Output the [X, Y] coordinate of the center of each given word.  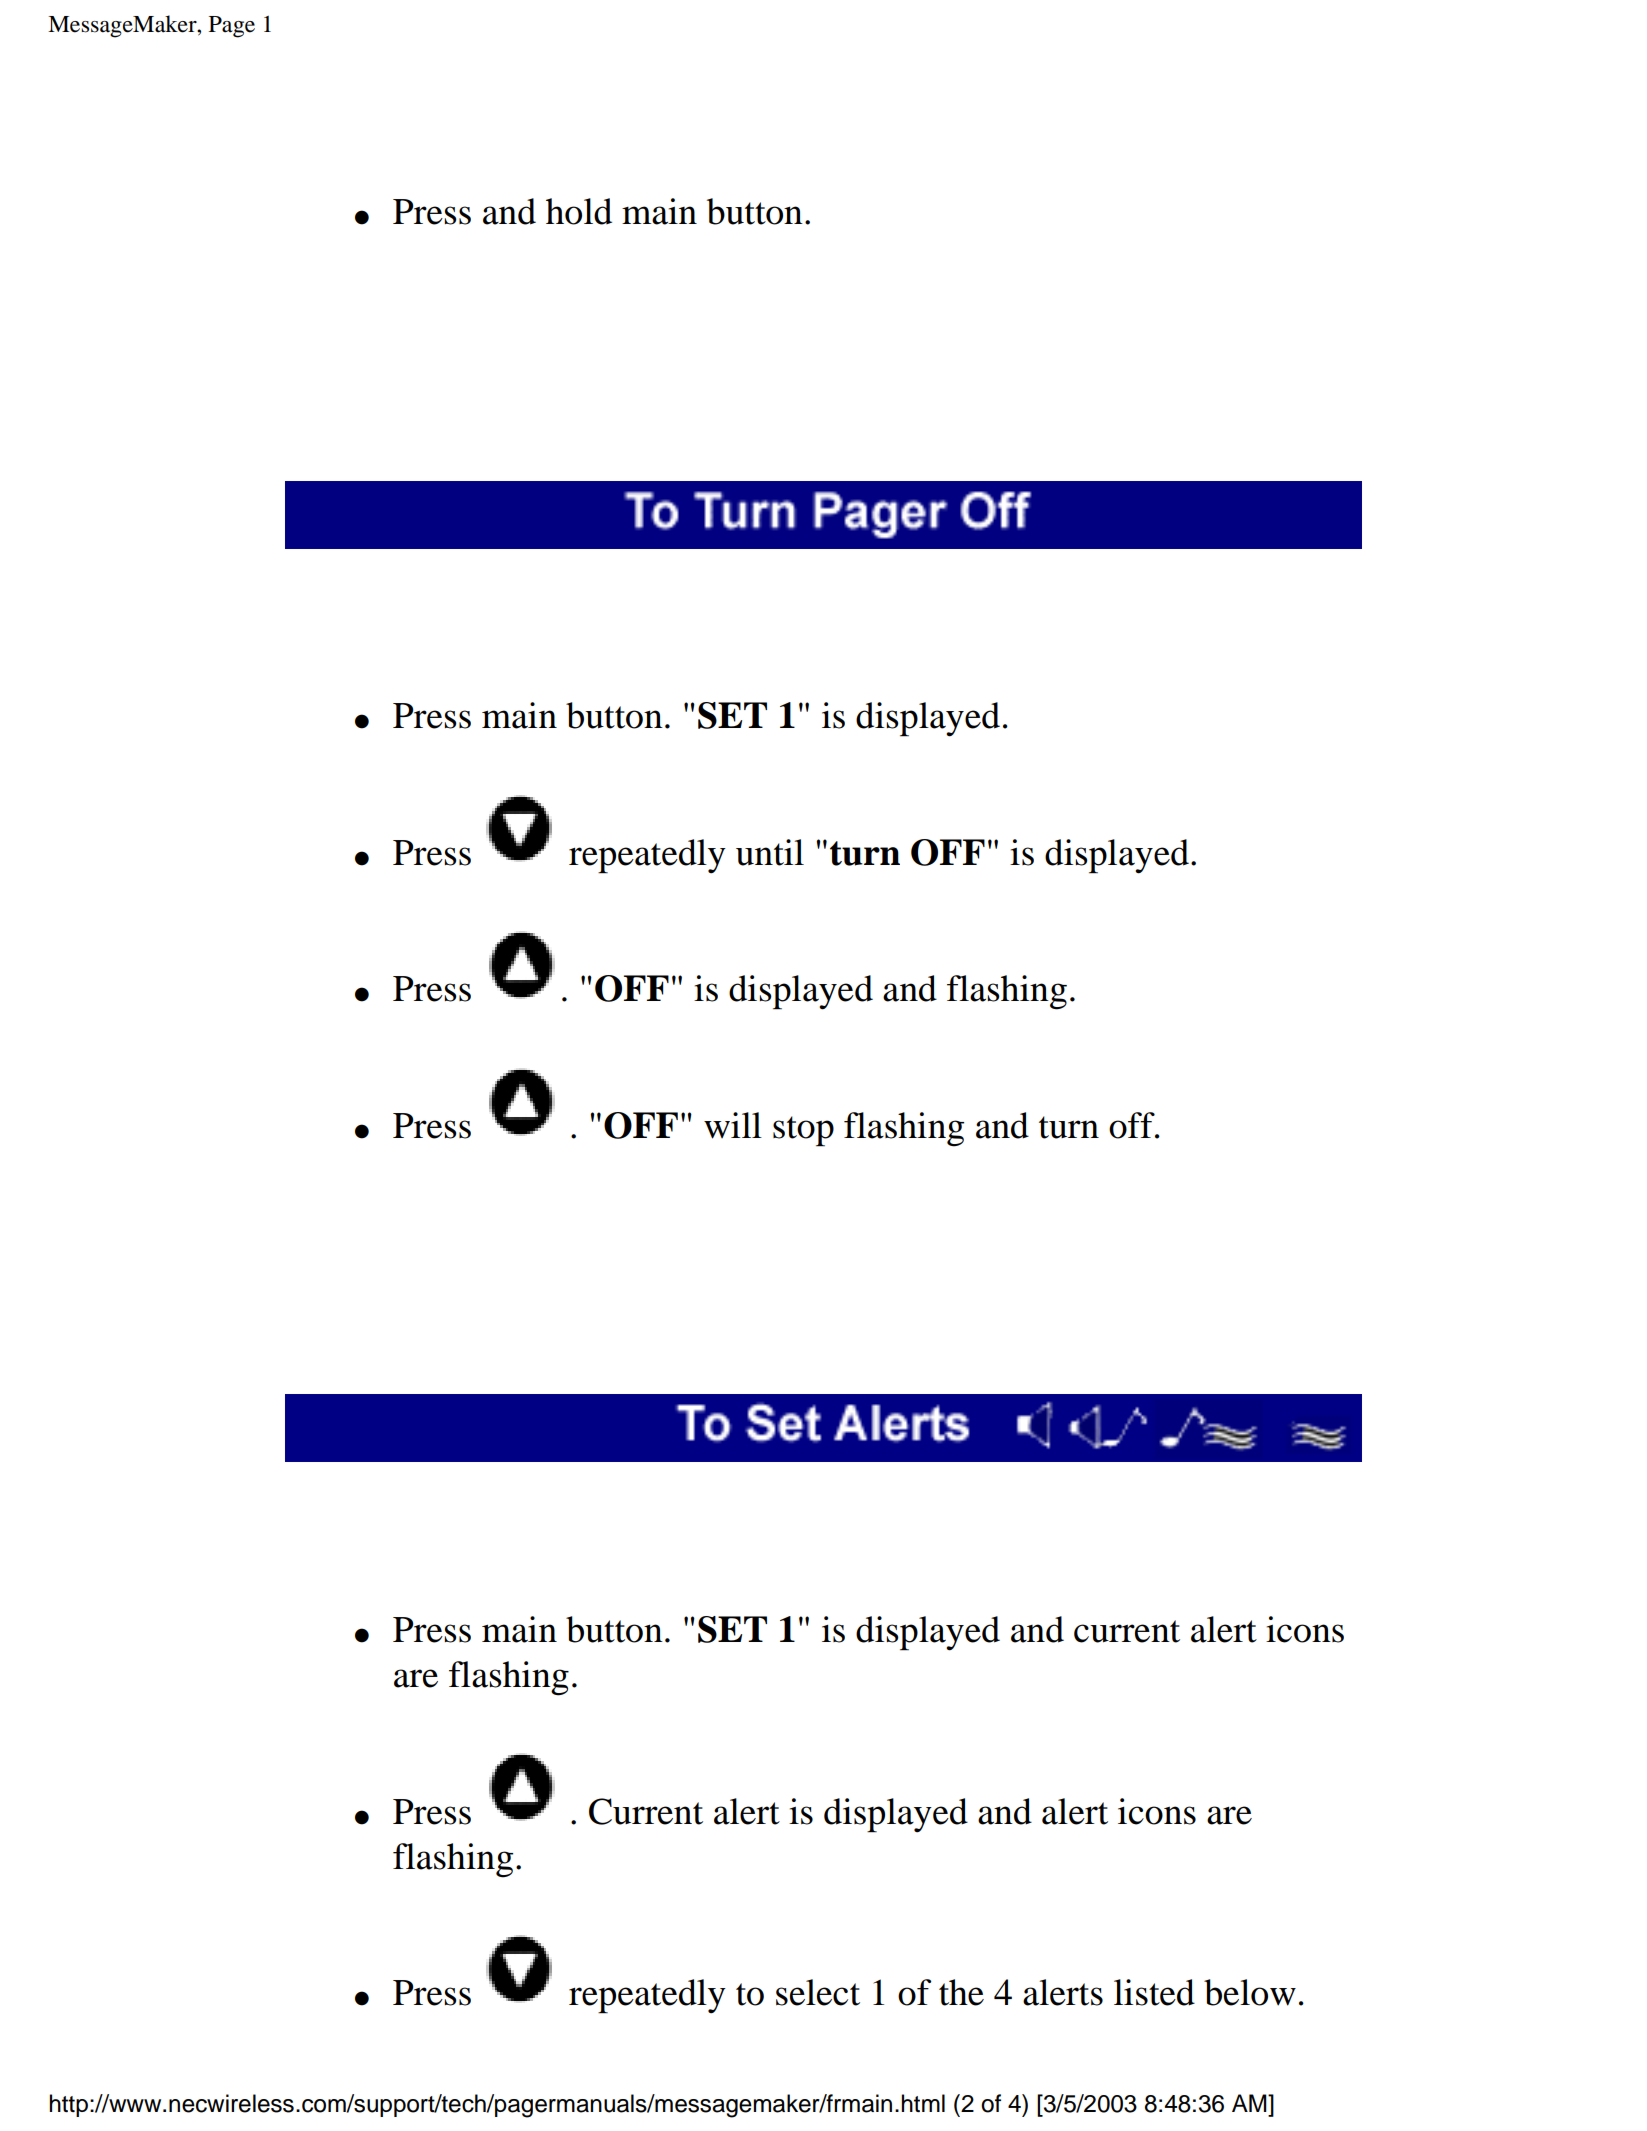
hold [579, 211]
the [961, 1992]
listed [1154, 1992]
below [1250, 1992]
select [818, 1992]
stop [803, 1131]
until [770, 852]
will [733, 1125]
